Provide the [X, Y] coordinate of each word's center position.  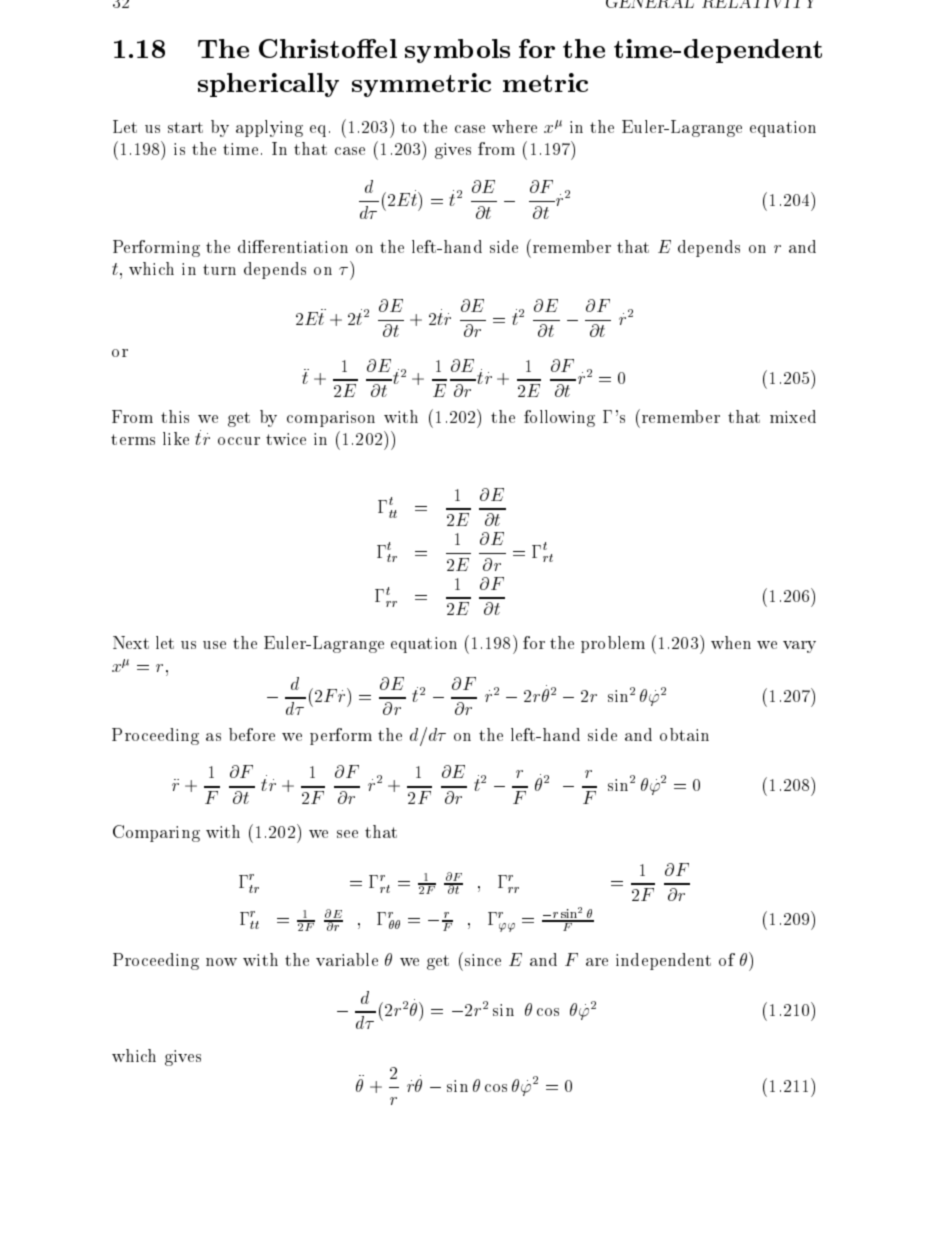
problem [613, 644]
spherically [268, 85]
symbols [457, 51]
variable [347, 959]
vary [799, 647]
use [214, 645]
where [514, 126]
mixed [793, 416]
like [176, 438]
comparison [331, 419]
